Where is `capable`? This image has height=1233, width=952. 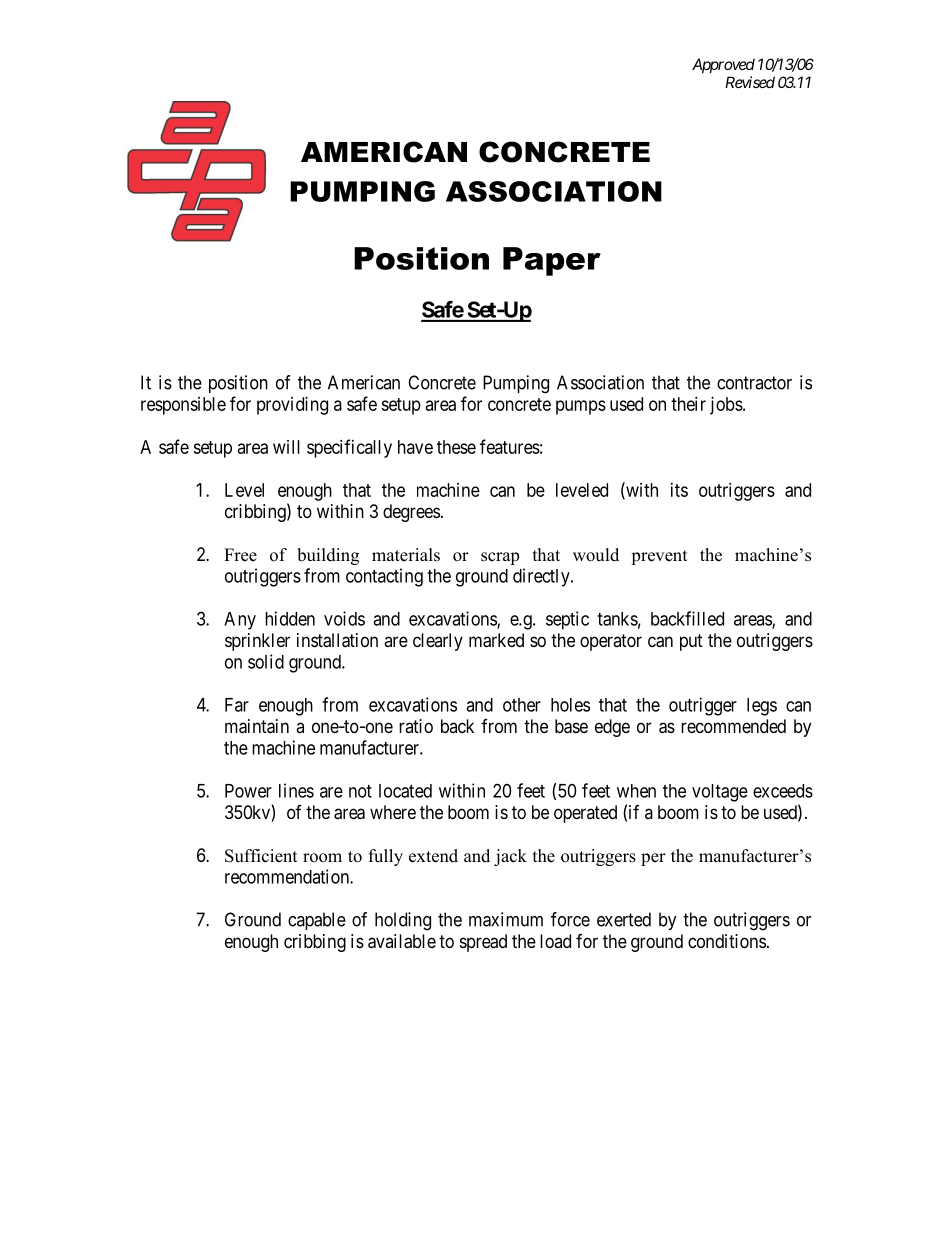
capable is located at coordinates (317, 921).
